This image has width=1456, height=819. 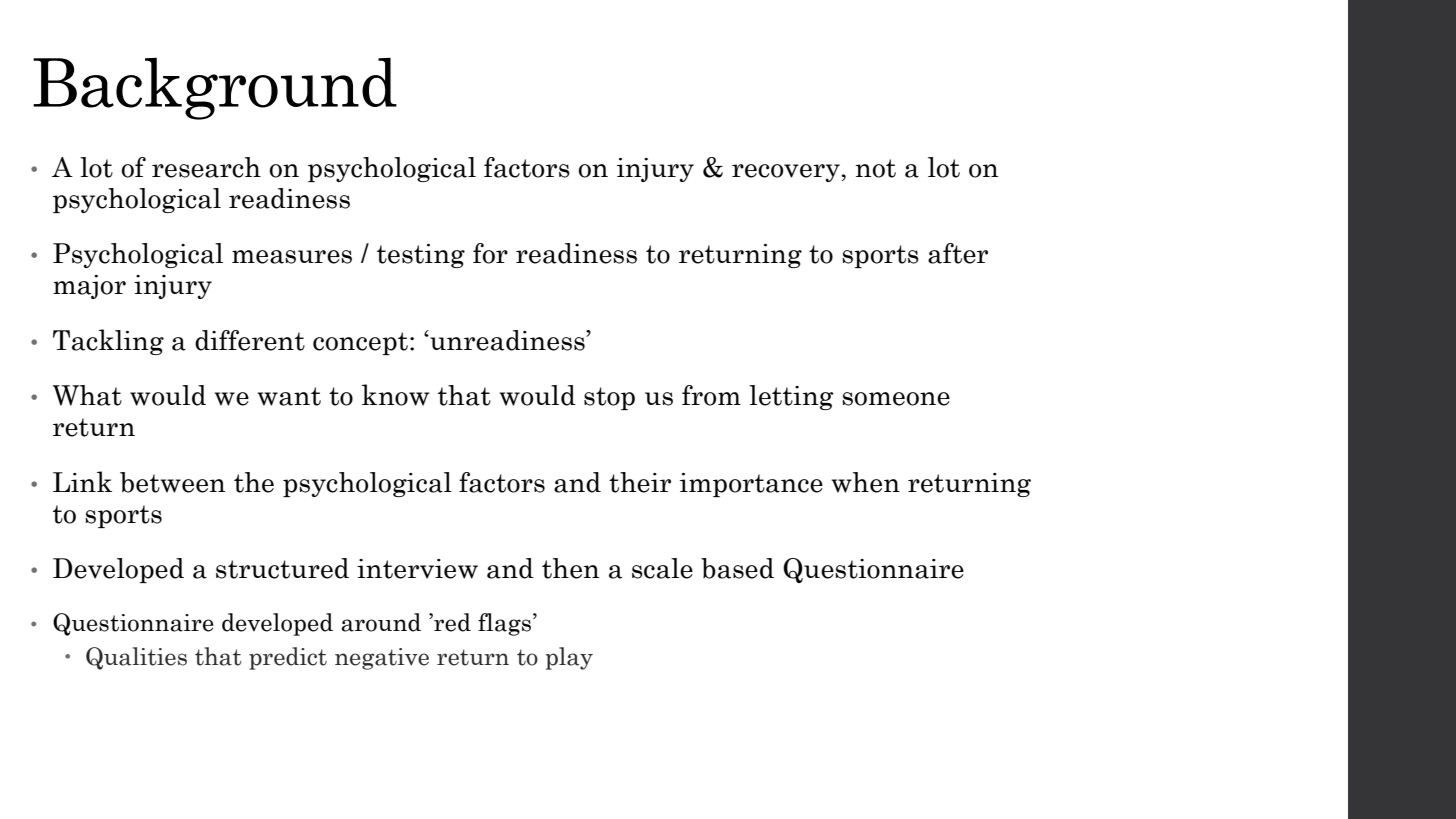 I want to click on not, so click(x=875, y=168).
